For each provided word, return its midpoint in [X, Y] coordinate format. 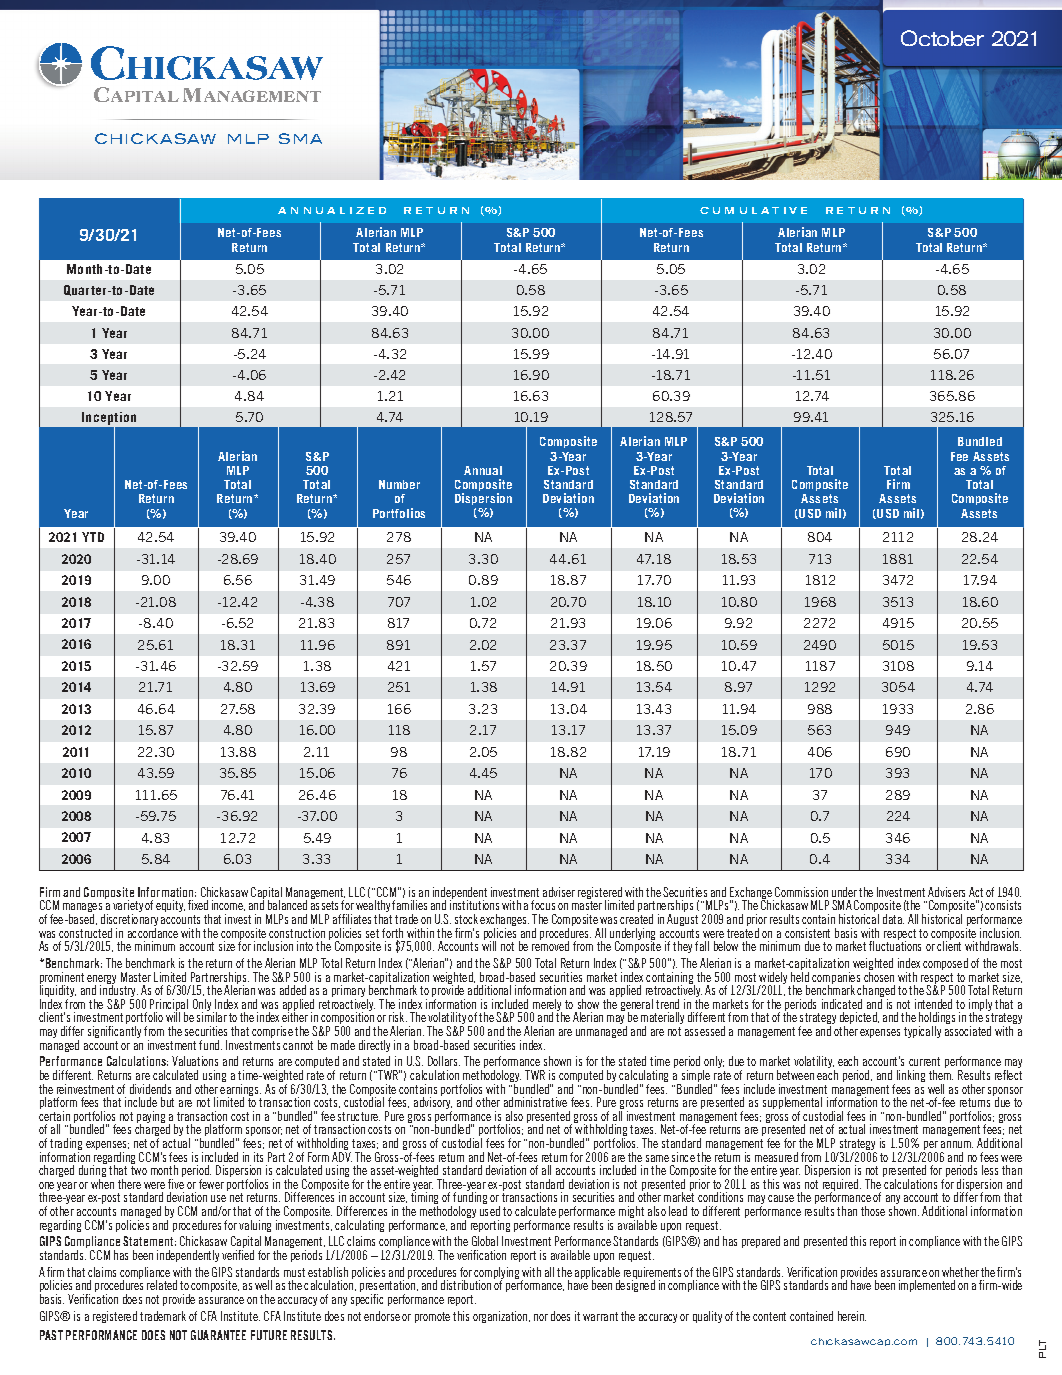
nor [541, 1317]
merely [546, 1006]
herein [852, 1316]
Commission [801, 892]
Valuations [195, 1061]
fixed [198, 905]
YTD [93, 537]
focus [543, 905]
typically [922, 1032]
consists [1003, 905]
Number [399, 484]
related [162, 1285]
